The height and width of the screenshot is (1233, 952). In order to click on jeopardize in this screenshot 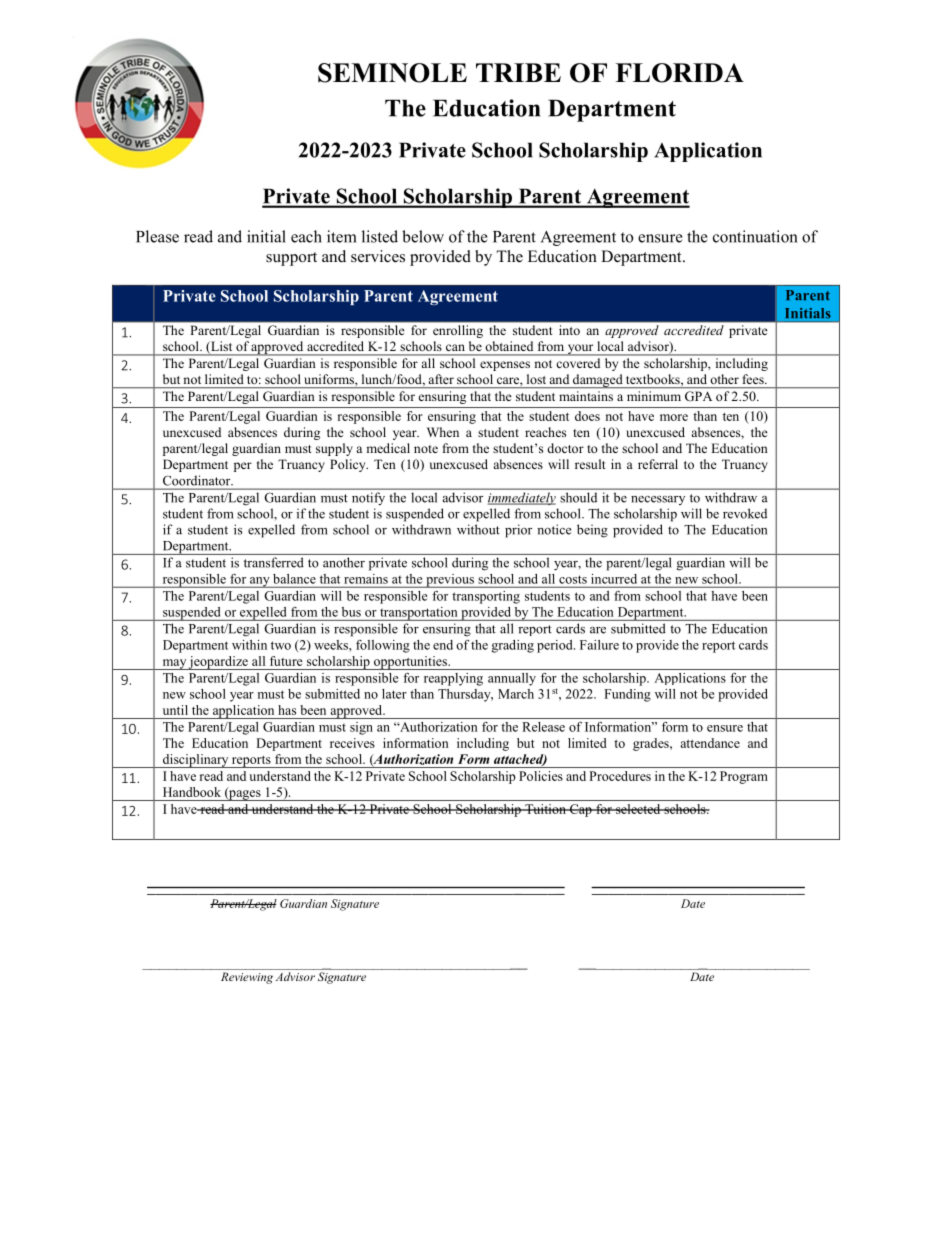, I will do `click(218, 663)`.
